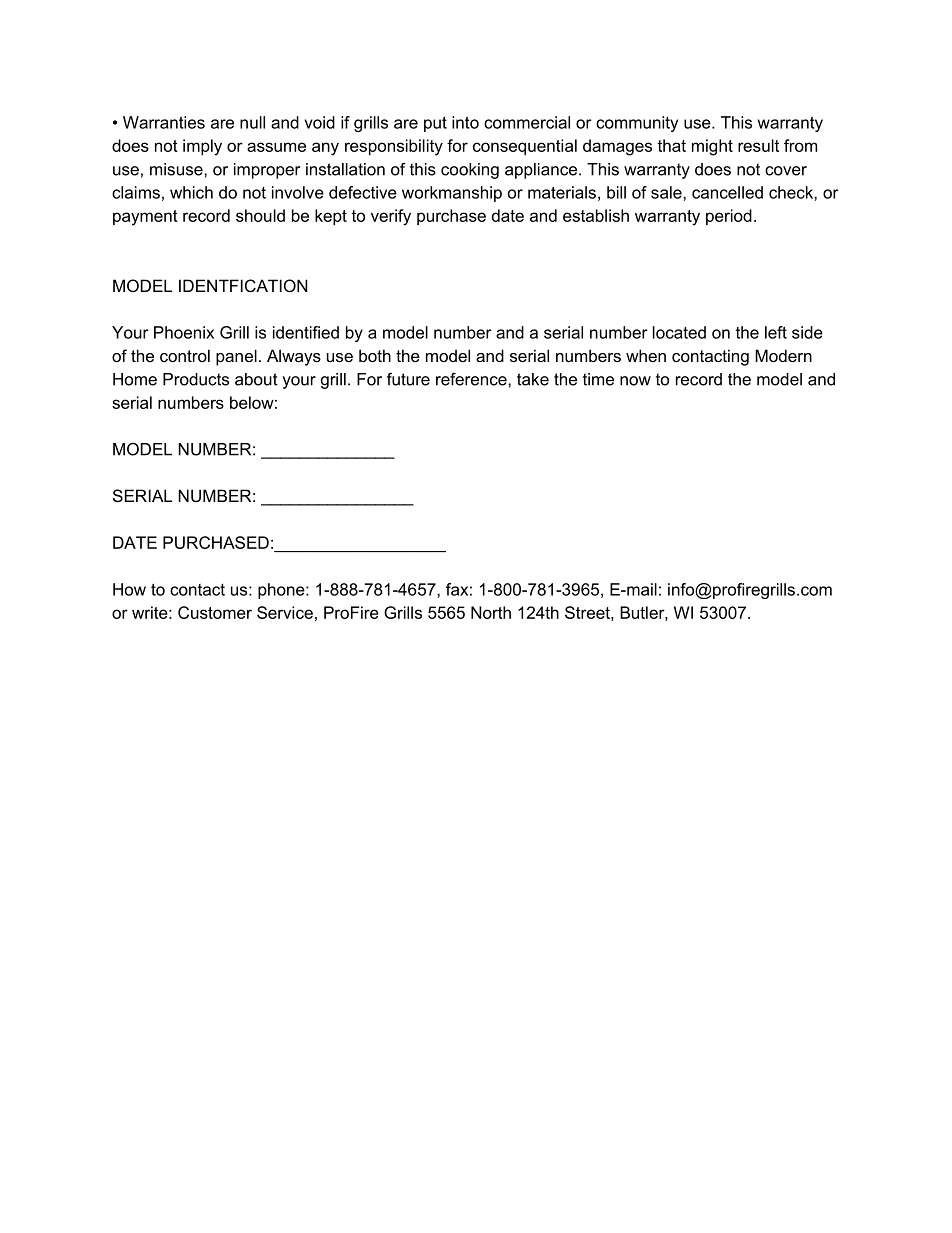  I want to click on period, so click(729, 217).
